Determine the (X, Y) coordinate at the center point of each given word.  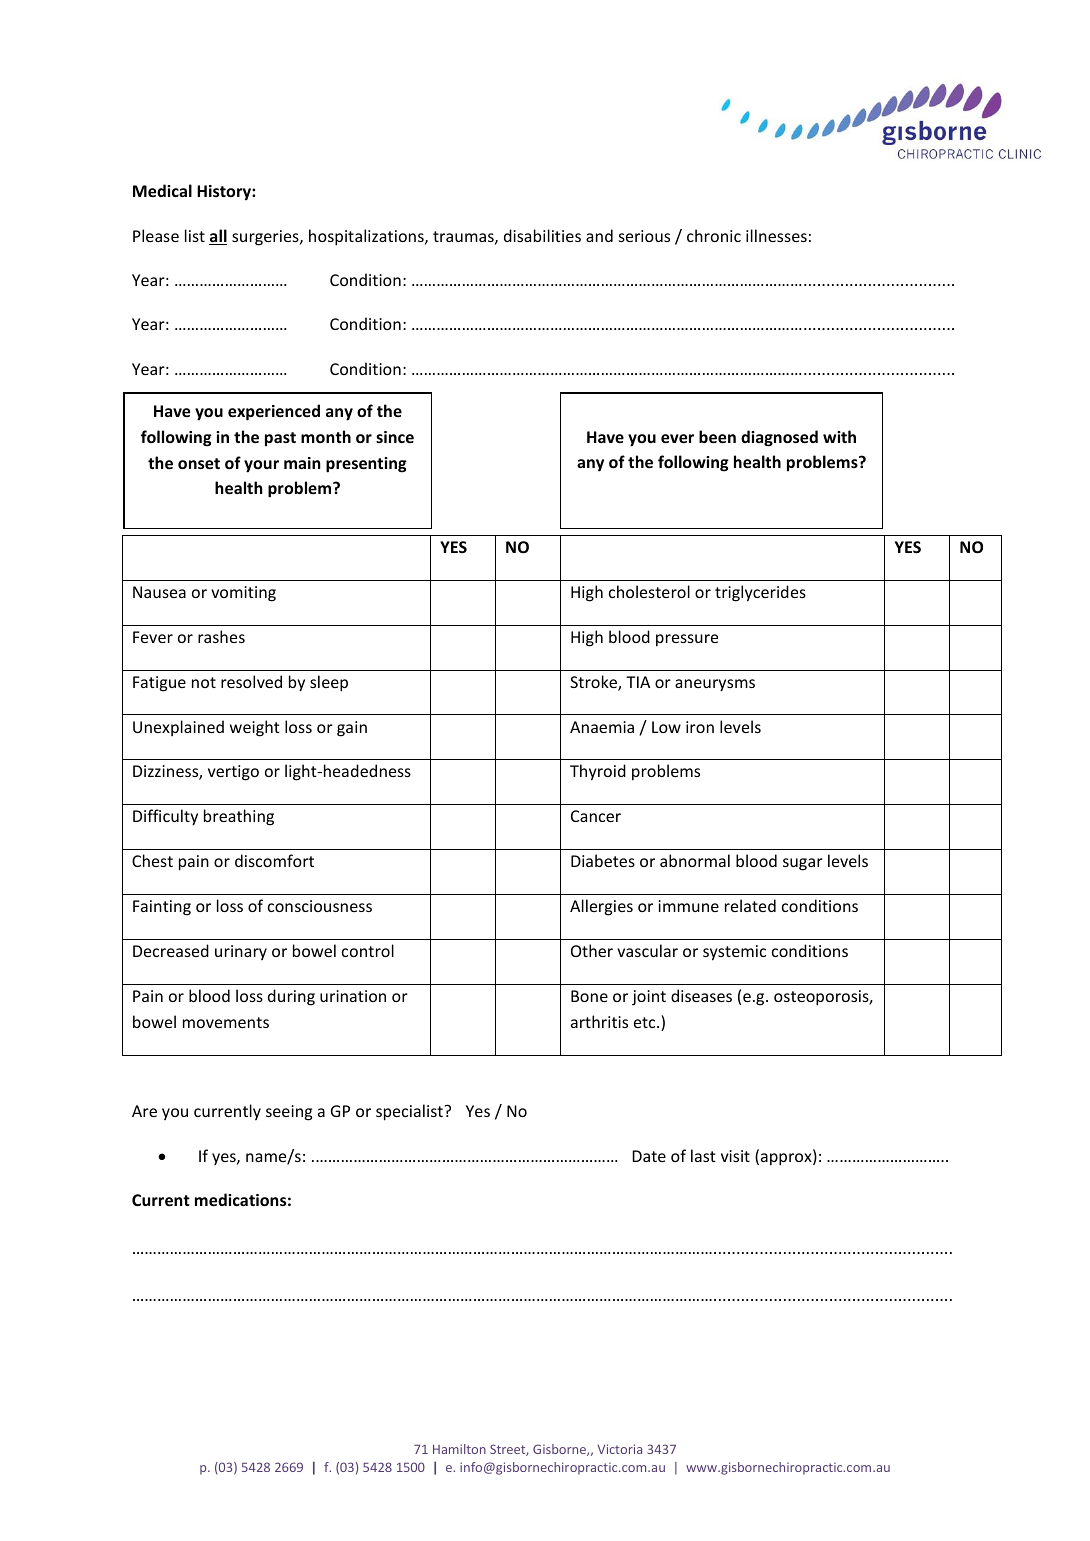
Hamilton (459, 1449)
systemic (734, 953)
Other (592, 950)
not (204, 682)
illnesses (776, 235)
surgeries (266, 238)
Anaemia (602, 727)
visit (735, 1156)
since (395, 437)
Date (649, 1156)
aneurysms (715, 685)
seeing (289, 1113)
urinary (241, 953)
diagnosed (779, 438)
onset (199, 463)
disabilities (542, 235)
